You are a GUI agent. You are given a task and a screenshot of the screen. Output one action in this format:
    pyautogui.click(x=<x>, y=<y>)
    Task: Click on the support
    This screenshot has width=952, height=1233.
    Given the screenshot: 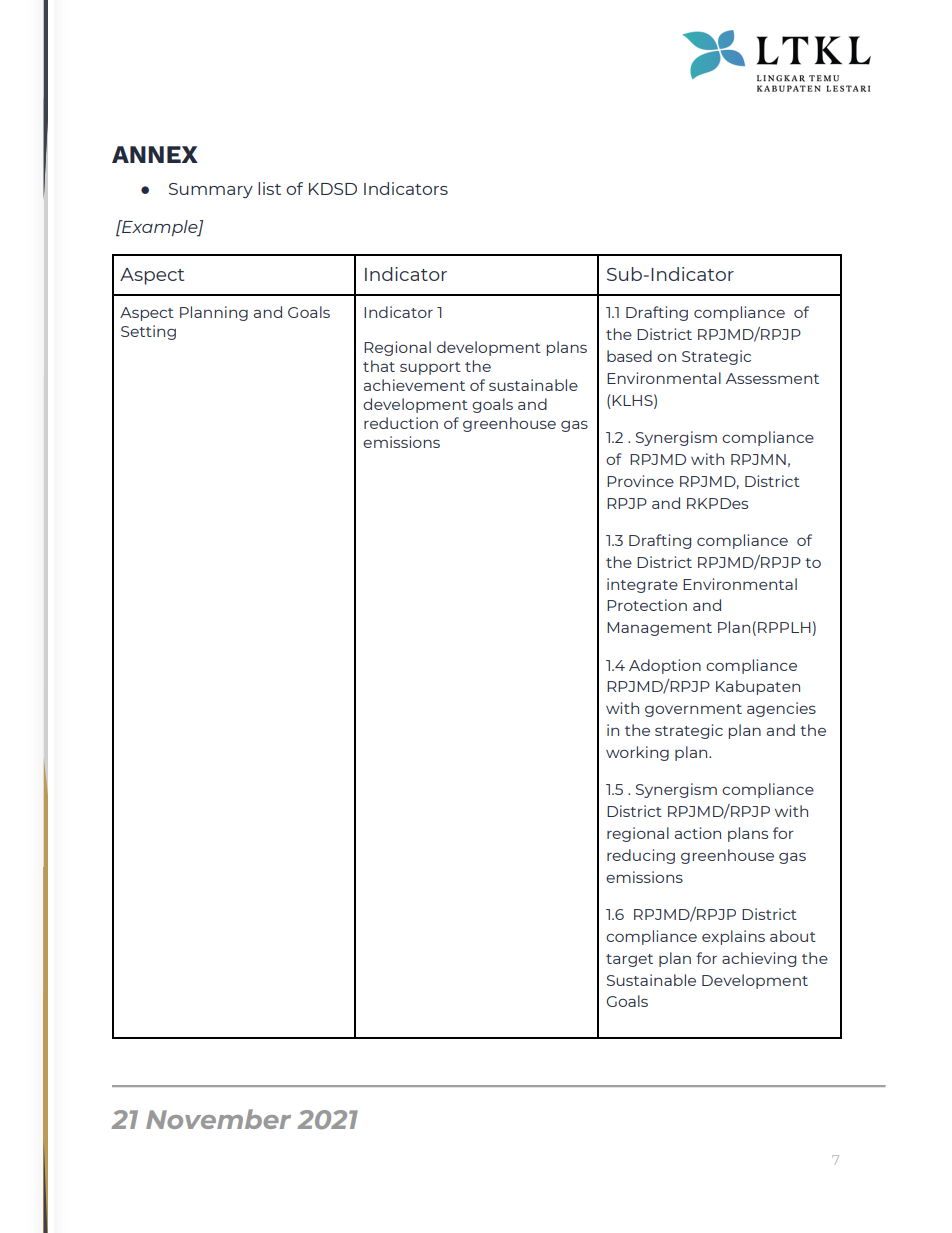 What is the action you would take?
    pyautogui.click(x=430, y=368)
